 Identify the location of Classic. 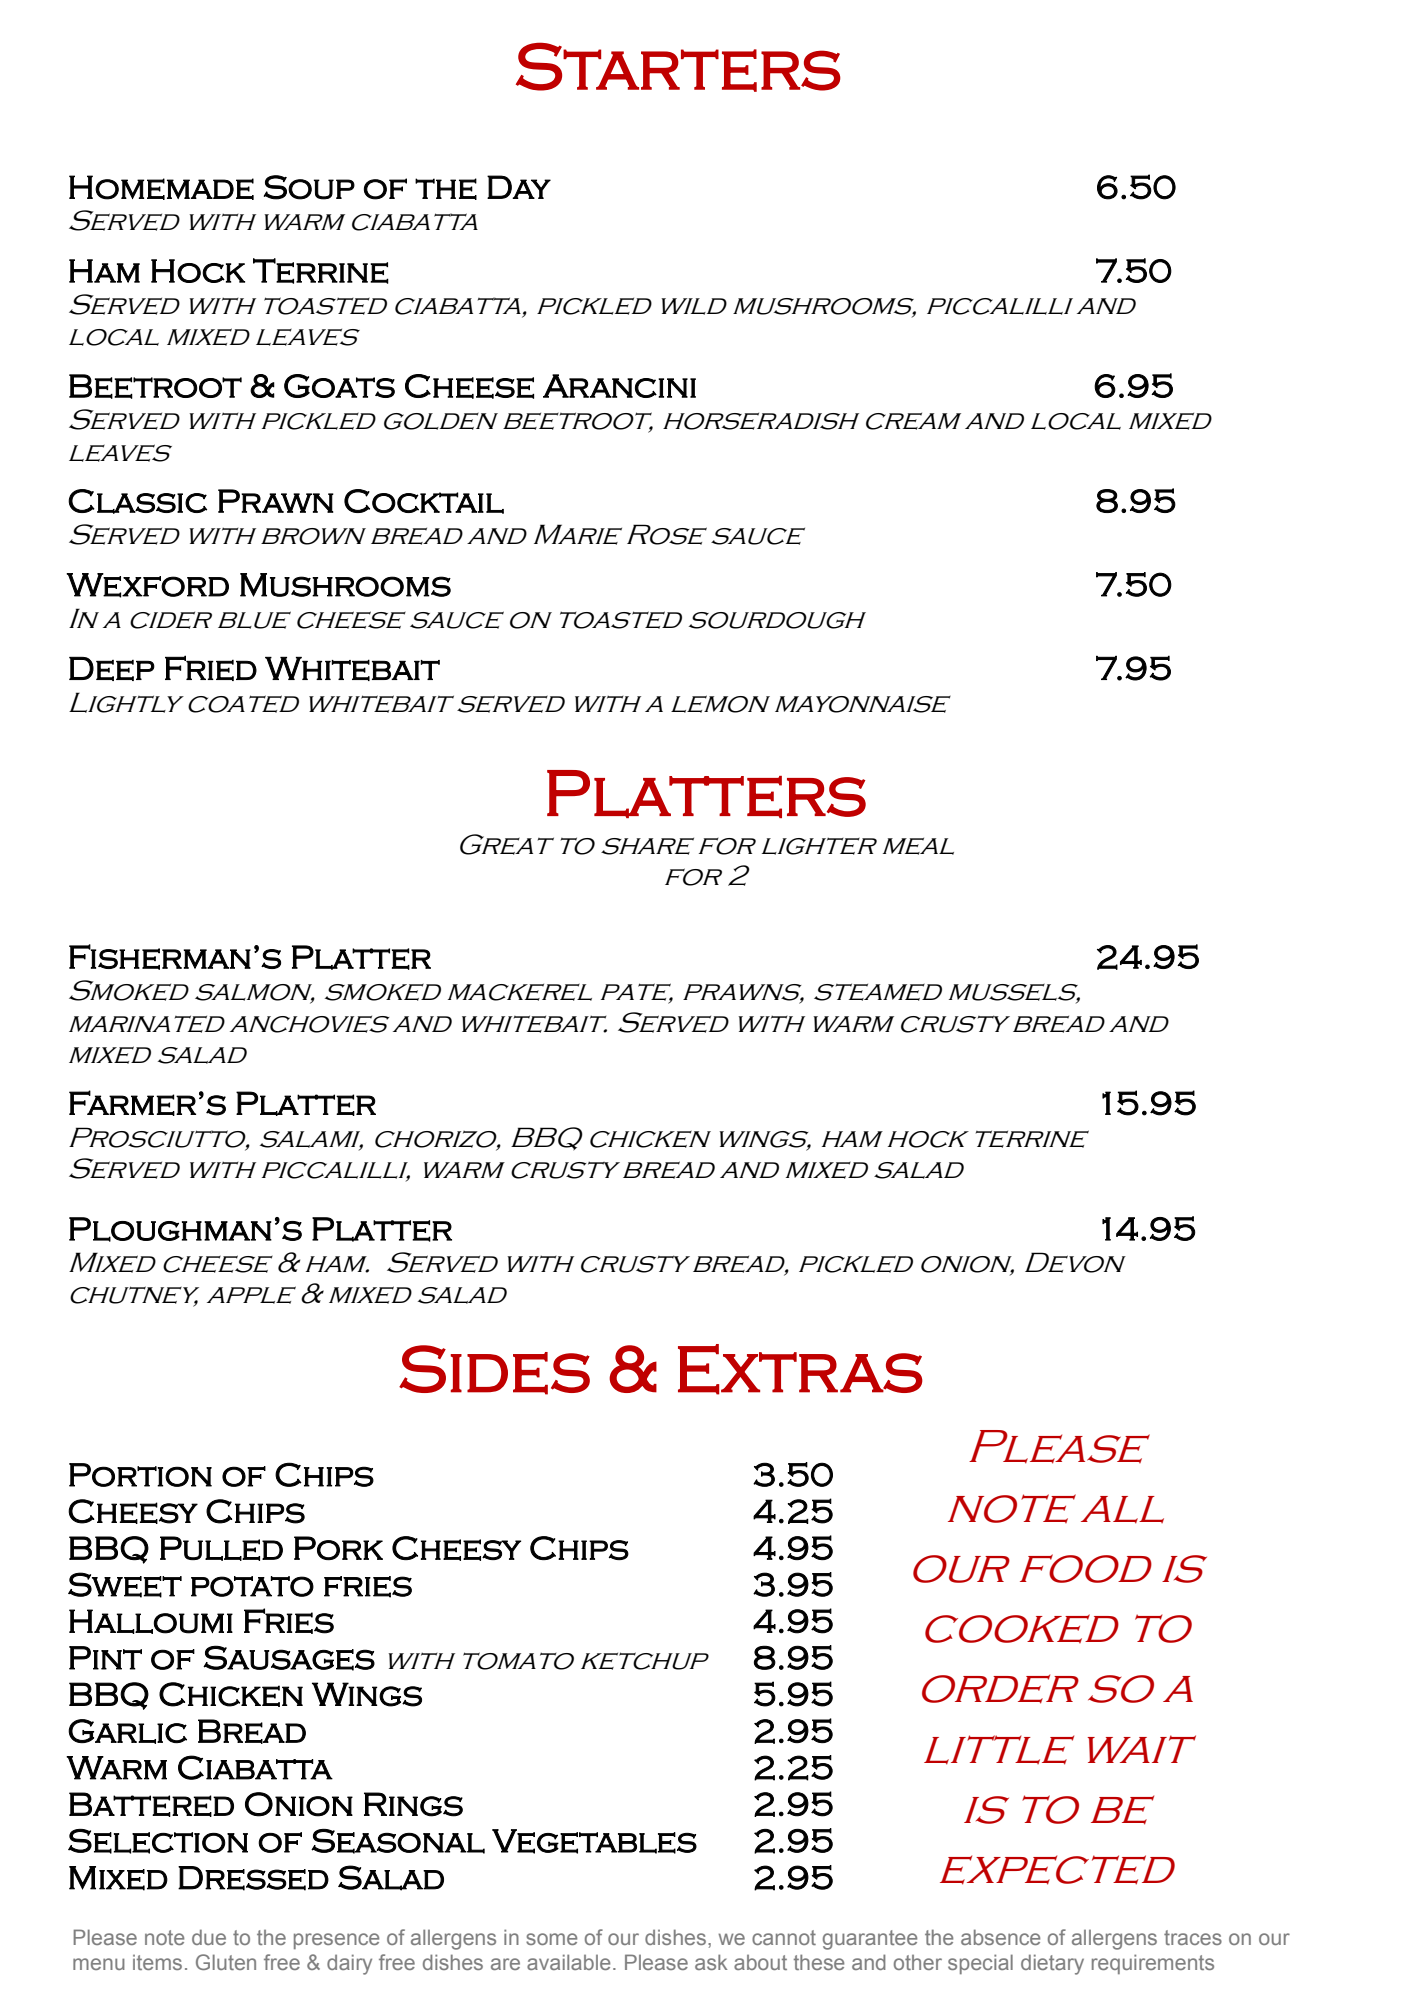
(137, 501).
